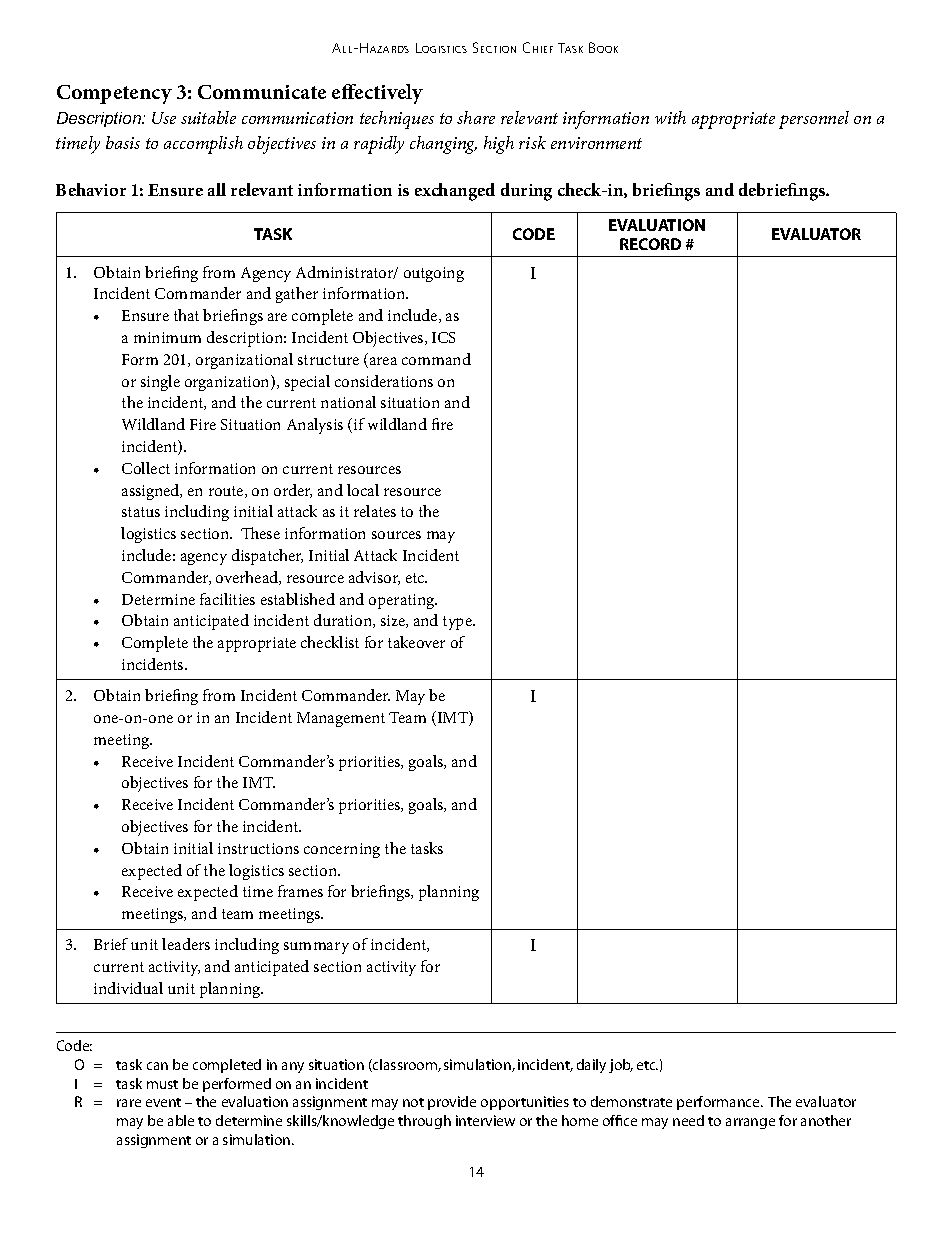 The height and width of the image is (1233, 952). What do you see at coordinates (458, 623) in the image?
I see `type` at bounding box center [458, 623].
